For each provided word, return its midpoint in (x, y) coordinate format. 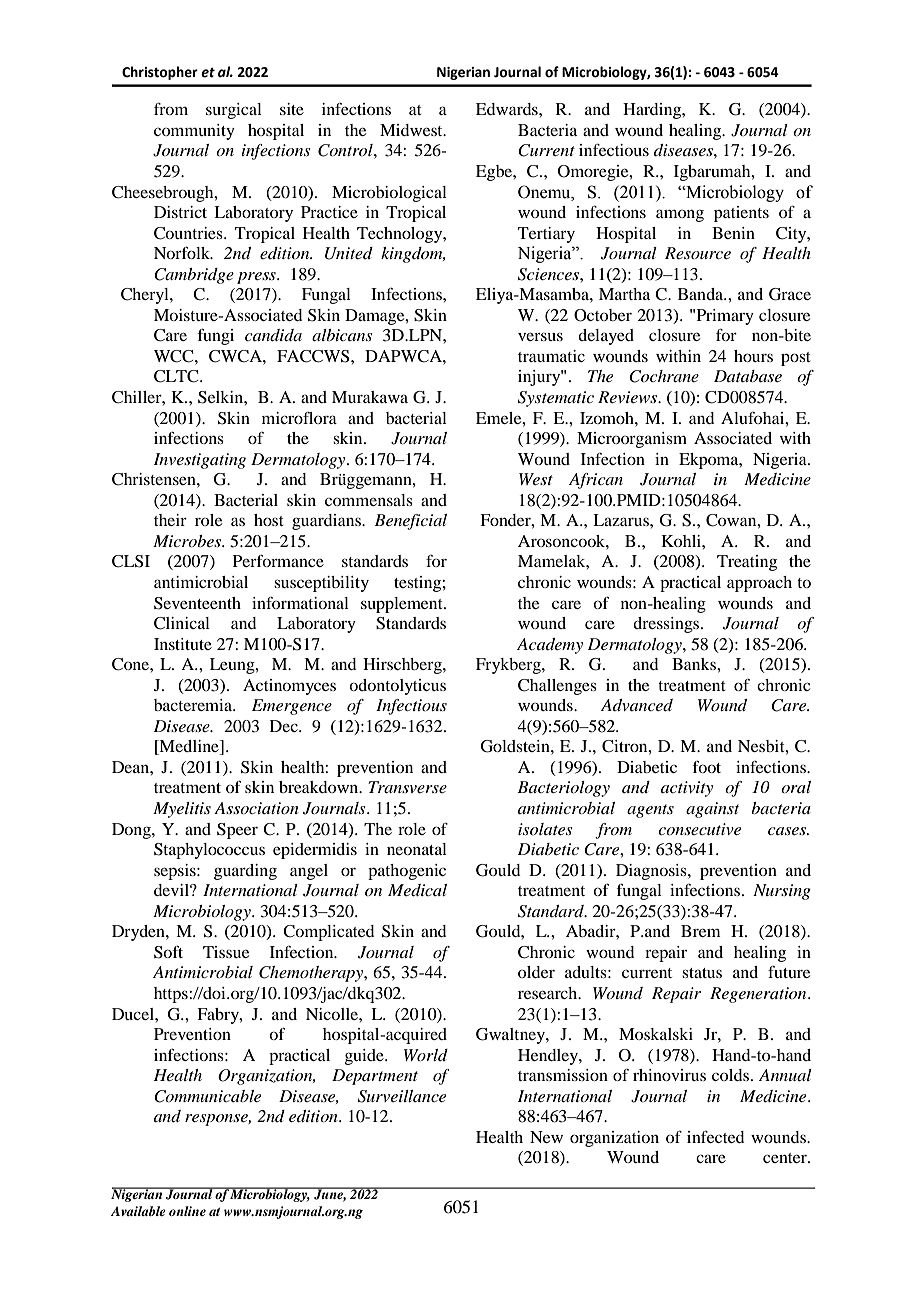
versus (540, 336)
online (187, 1211)
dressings (667, 625)
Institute (183, 644)
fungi (215, 336)
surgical (234, 111)
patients (741, 214)
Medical (417, 890)
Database (748, 376)
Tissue (226, 952)
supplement (403, 605)
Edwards (508, 109)
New (546, 1137)
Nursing (782, 892)
